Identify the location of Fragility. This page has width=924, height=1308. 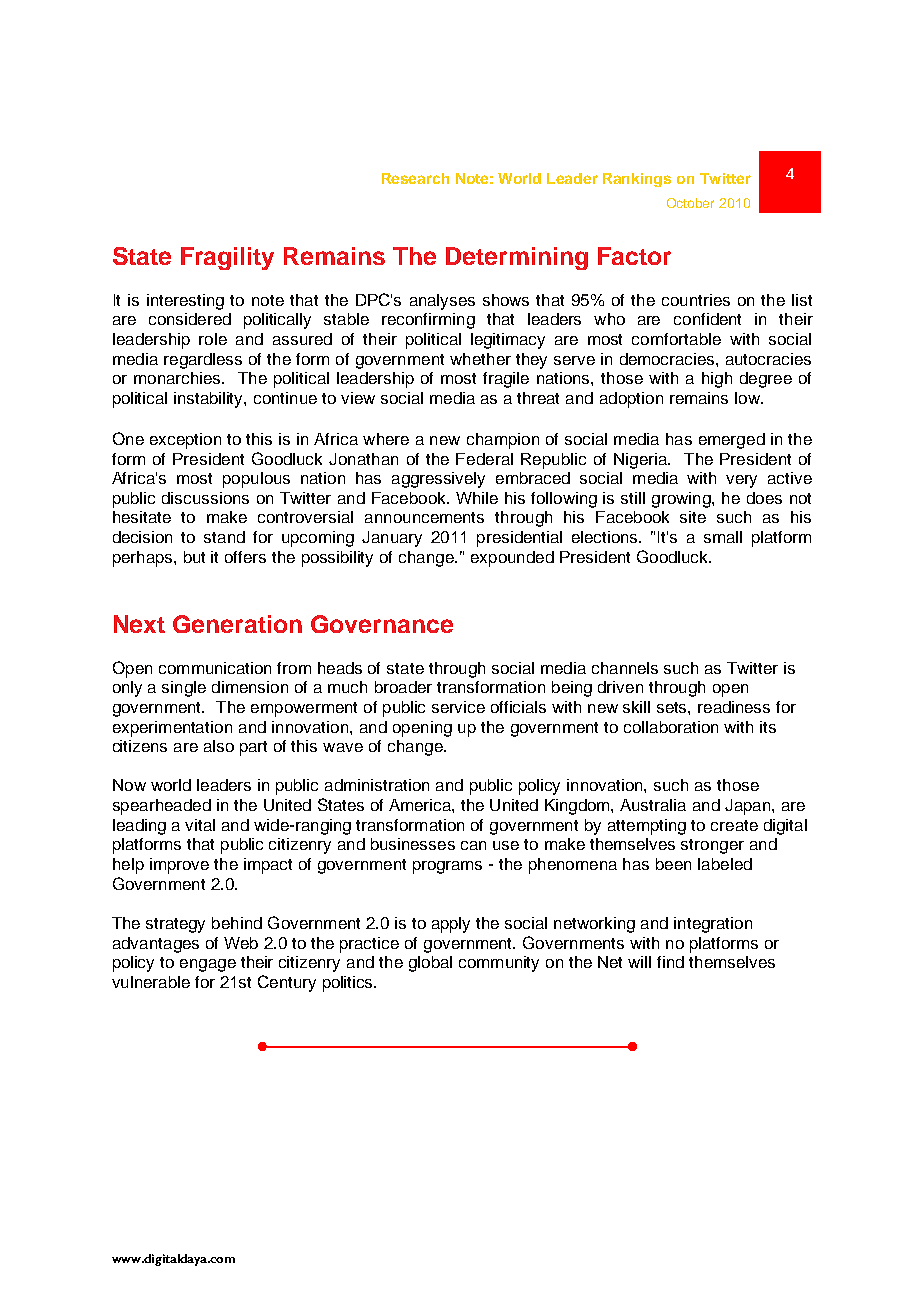
(227, 258).
